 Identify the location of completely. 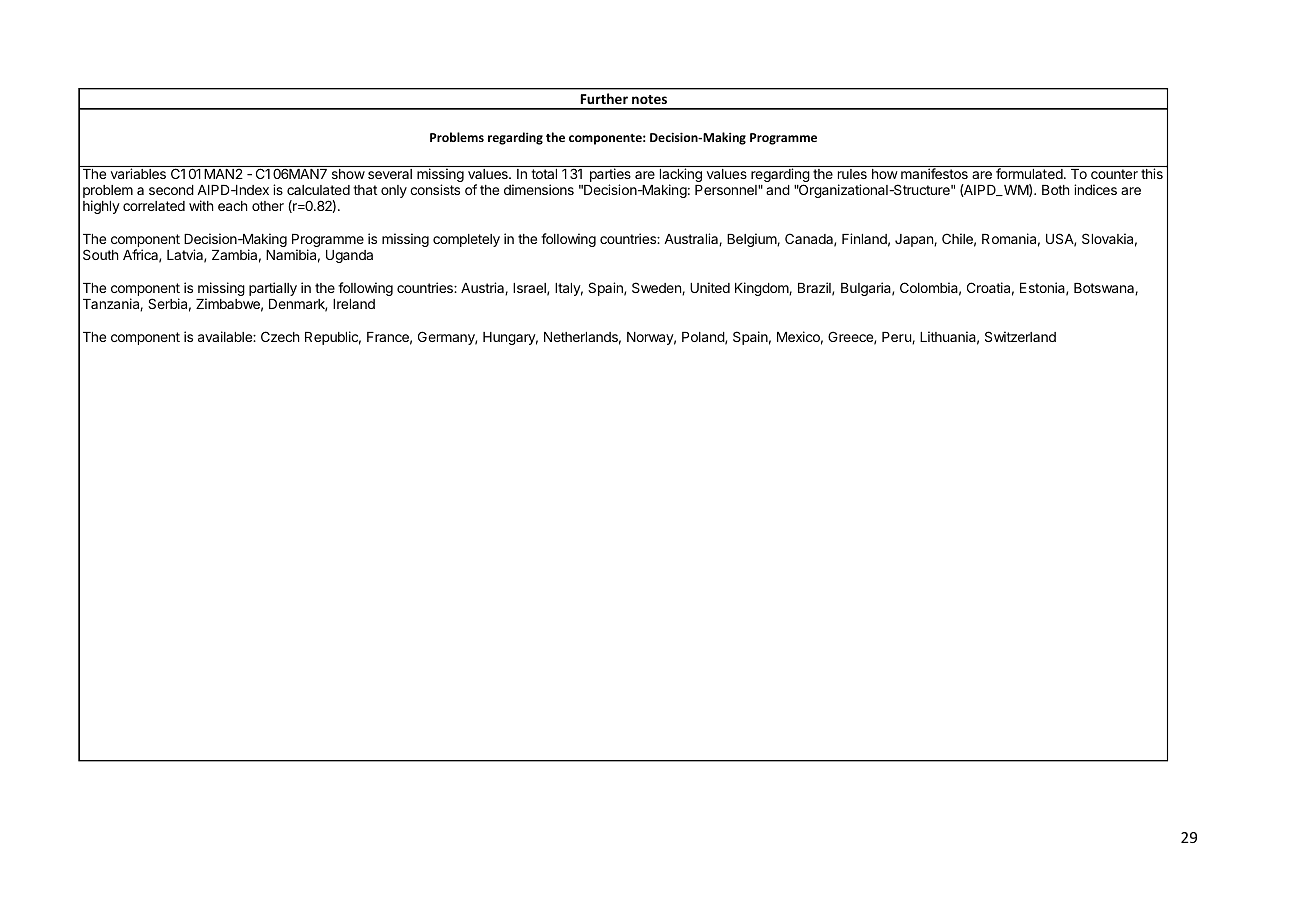
(466, 240).
